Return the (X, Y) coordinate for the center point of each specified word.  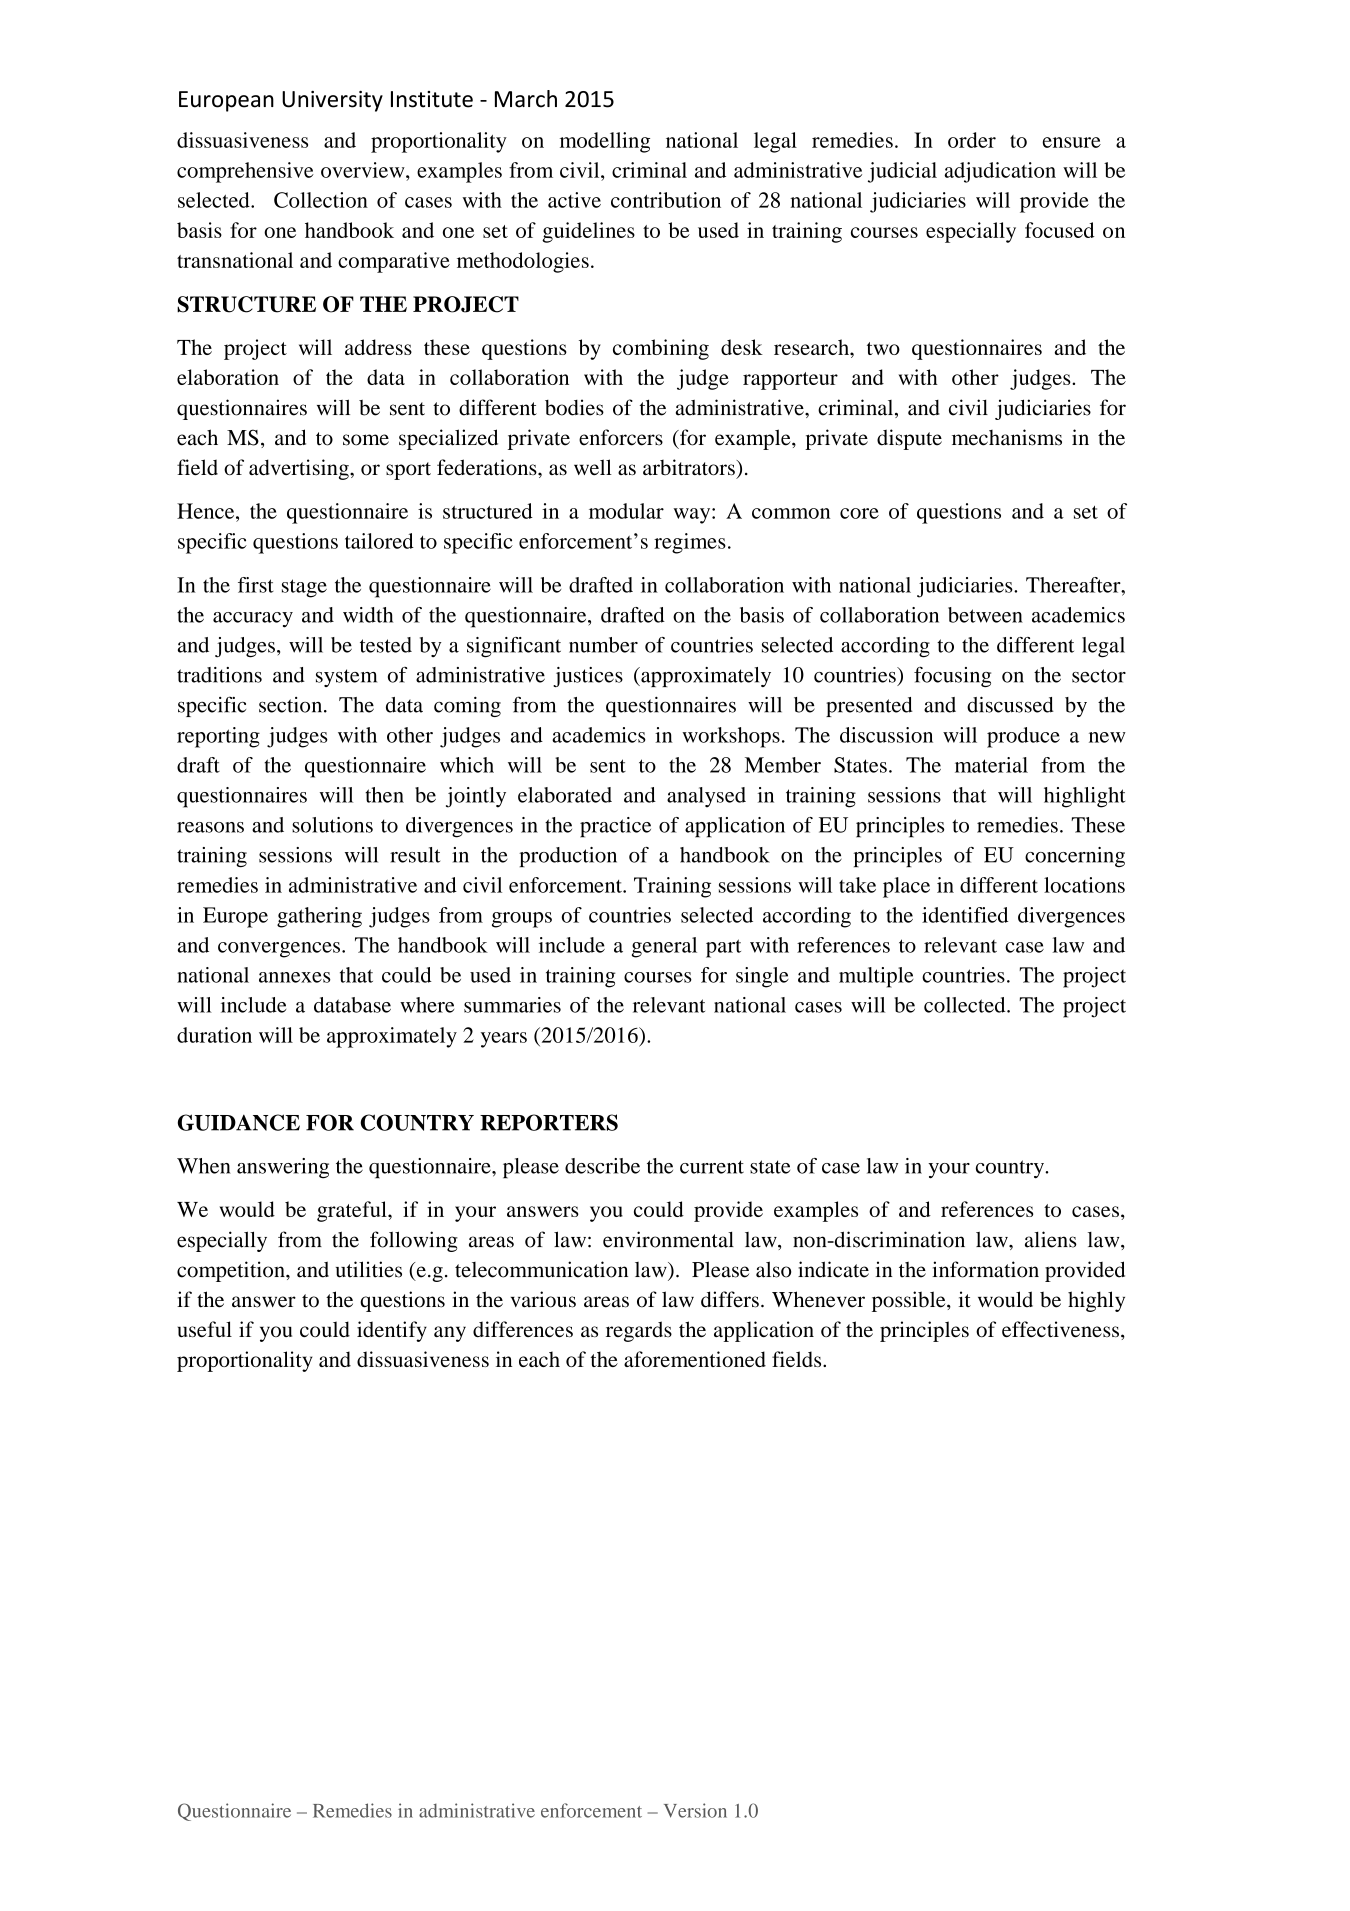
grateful (353, 1211)
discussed (1010, 704)
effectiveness (1060, 1329)
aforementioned (695, 1359)
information (985, 1269)
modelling (605, 142)
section (292, 705)
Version (695, 1810)
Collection (321, 200)
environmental (668, 1239)
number (603, 645)
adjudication (1000, 172)
